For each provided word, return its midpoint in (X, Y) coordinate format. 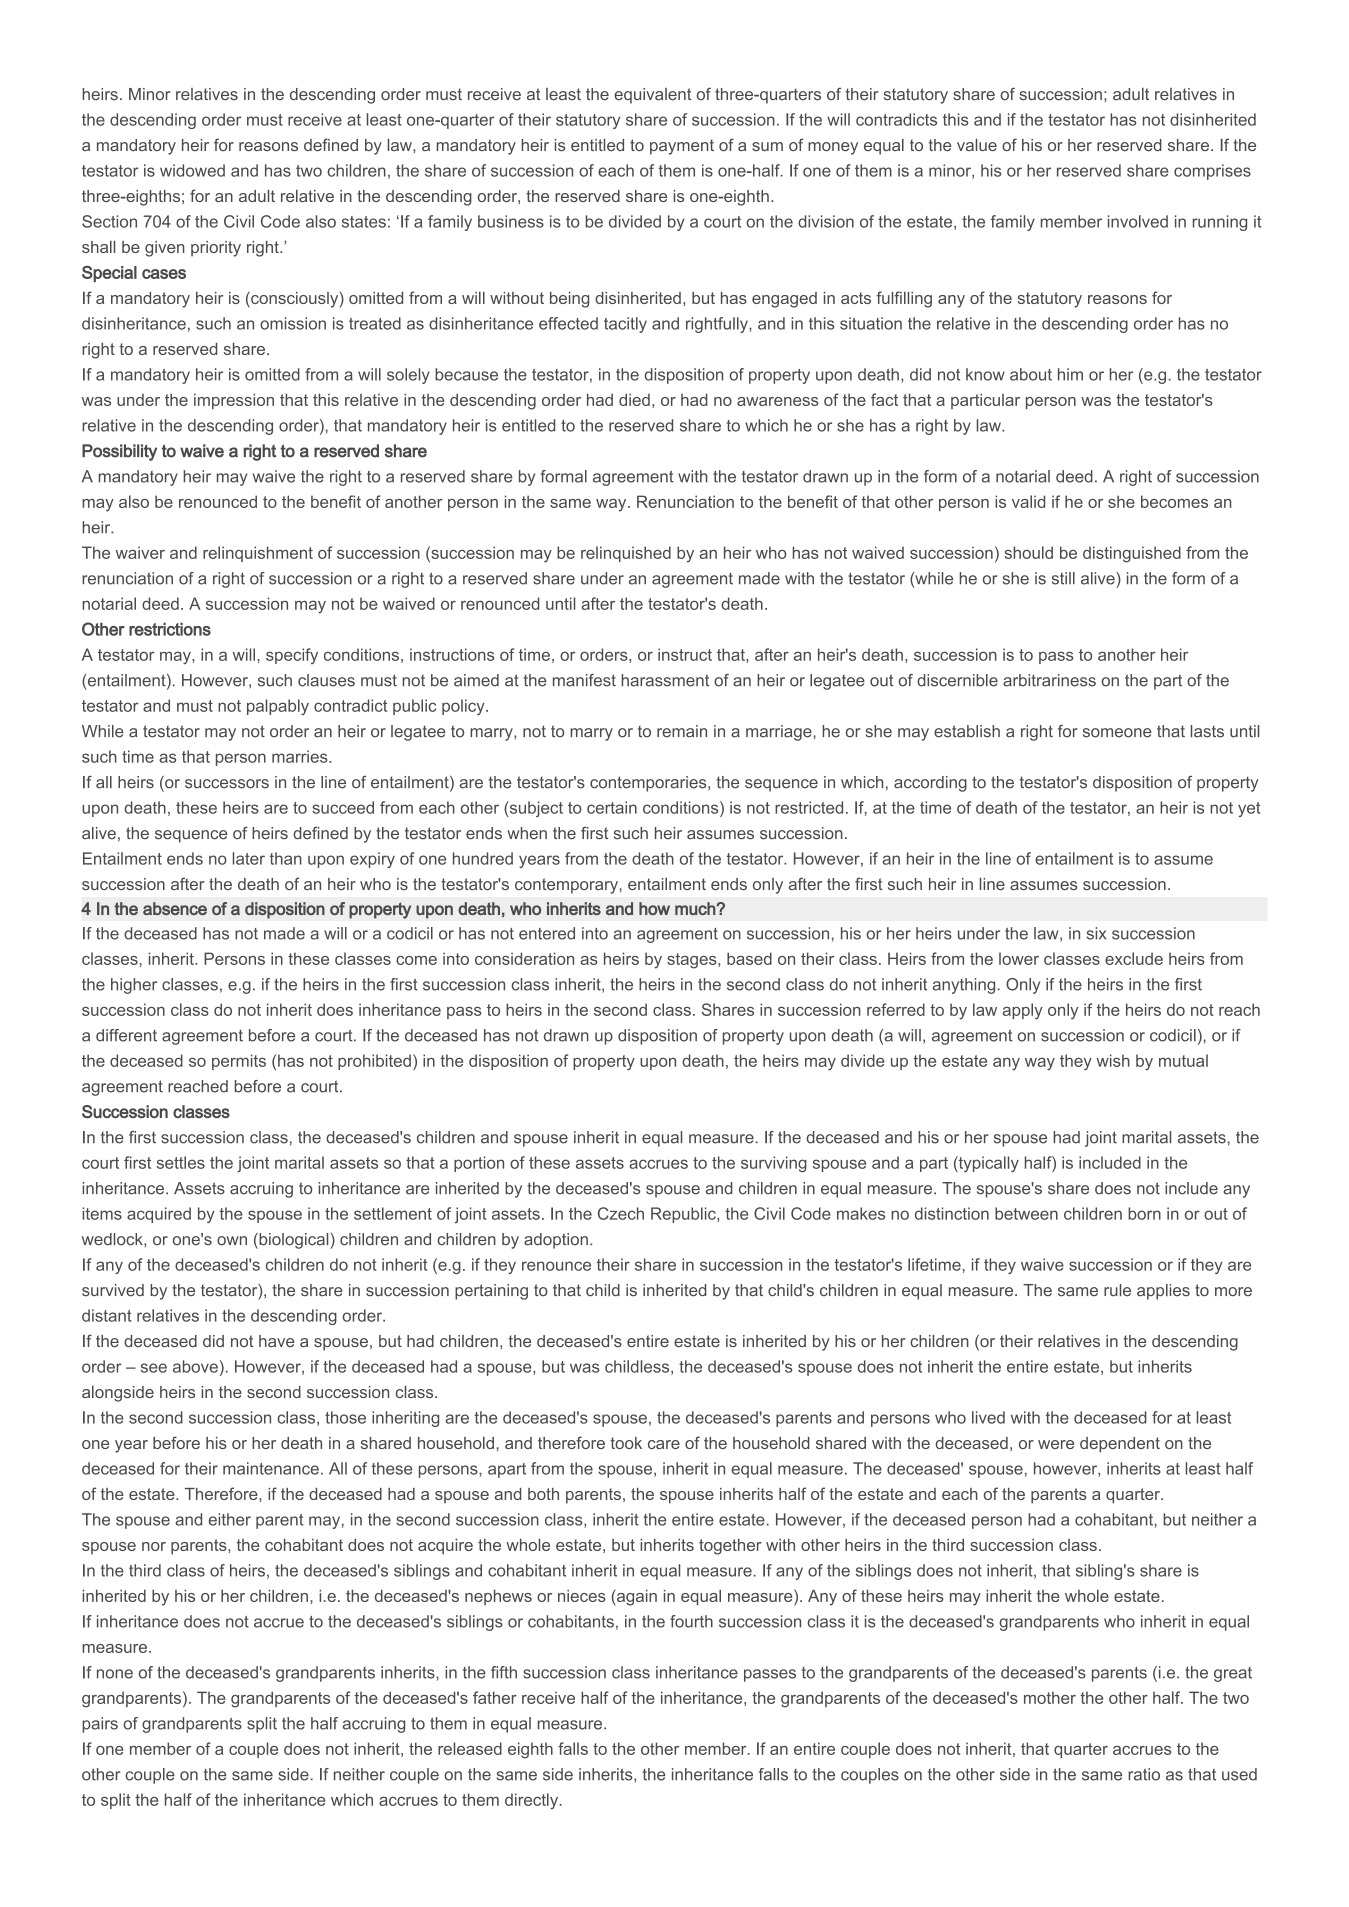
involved (1138, 221)
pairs (100, 1725)
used (1239, 1774)
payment (682, 147)
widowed (192, 170)
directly (533, 1801)
